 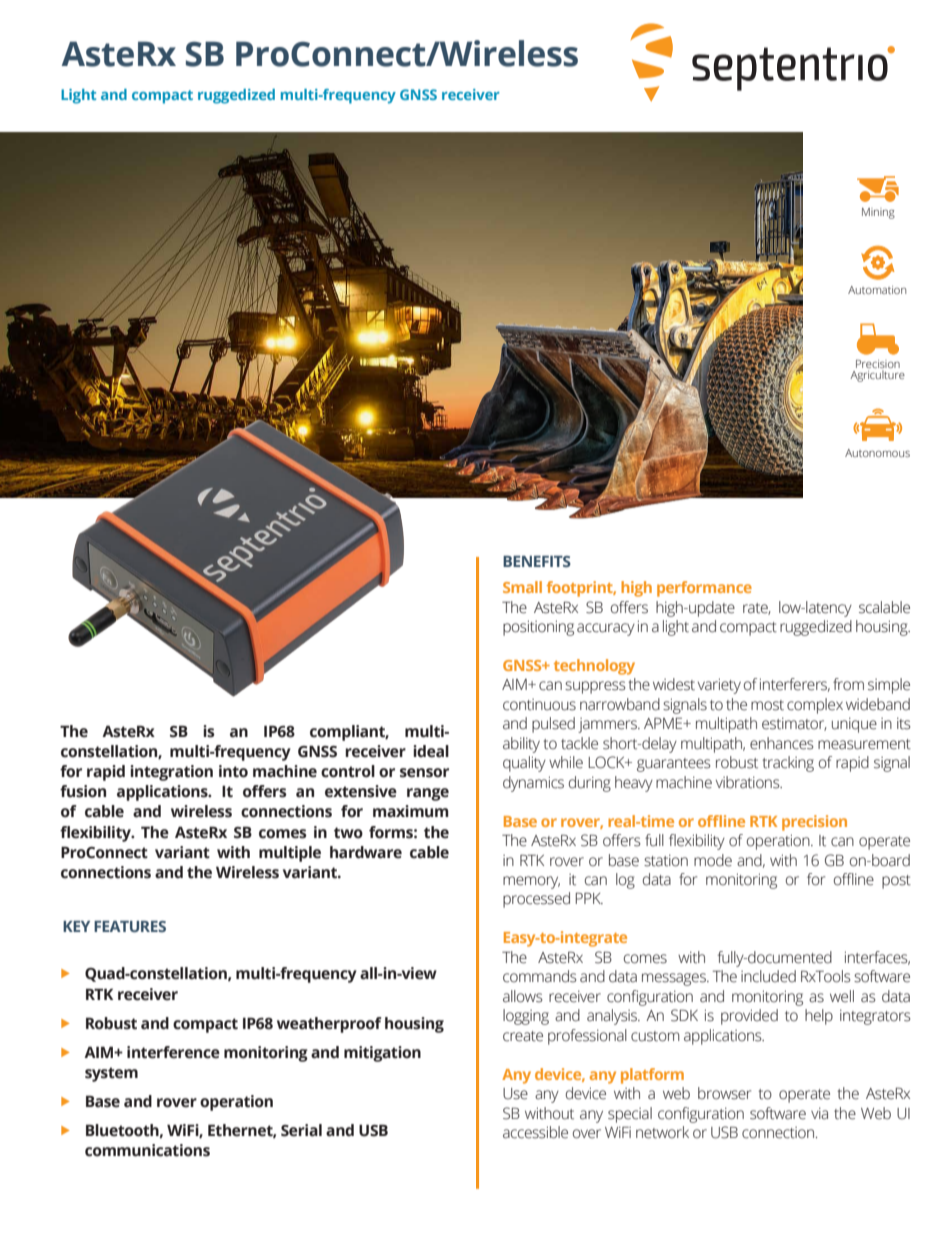 I want to click on maximum, so click(x=411, y=811).
